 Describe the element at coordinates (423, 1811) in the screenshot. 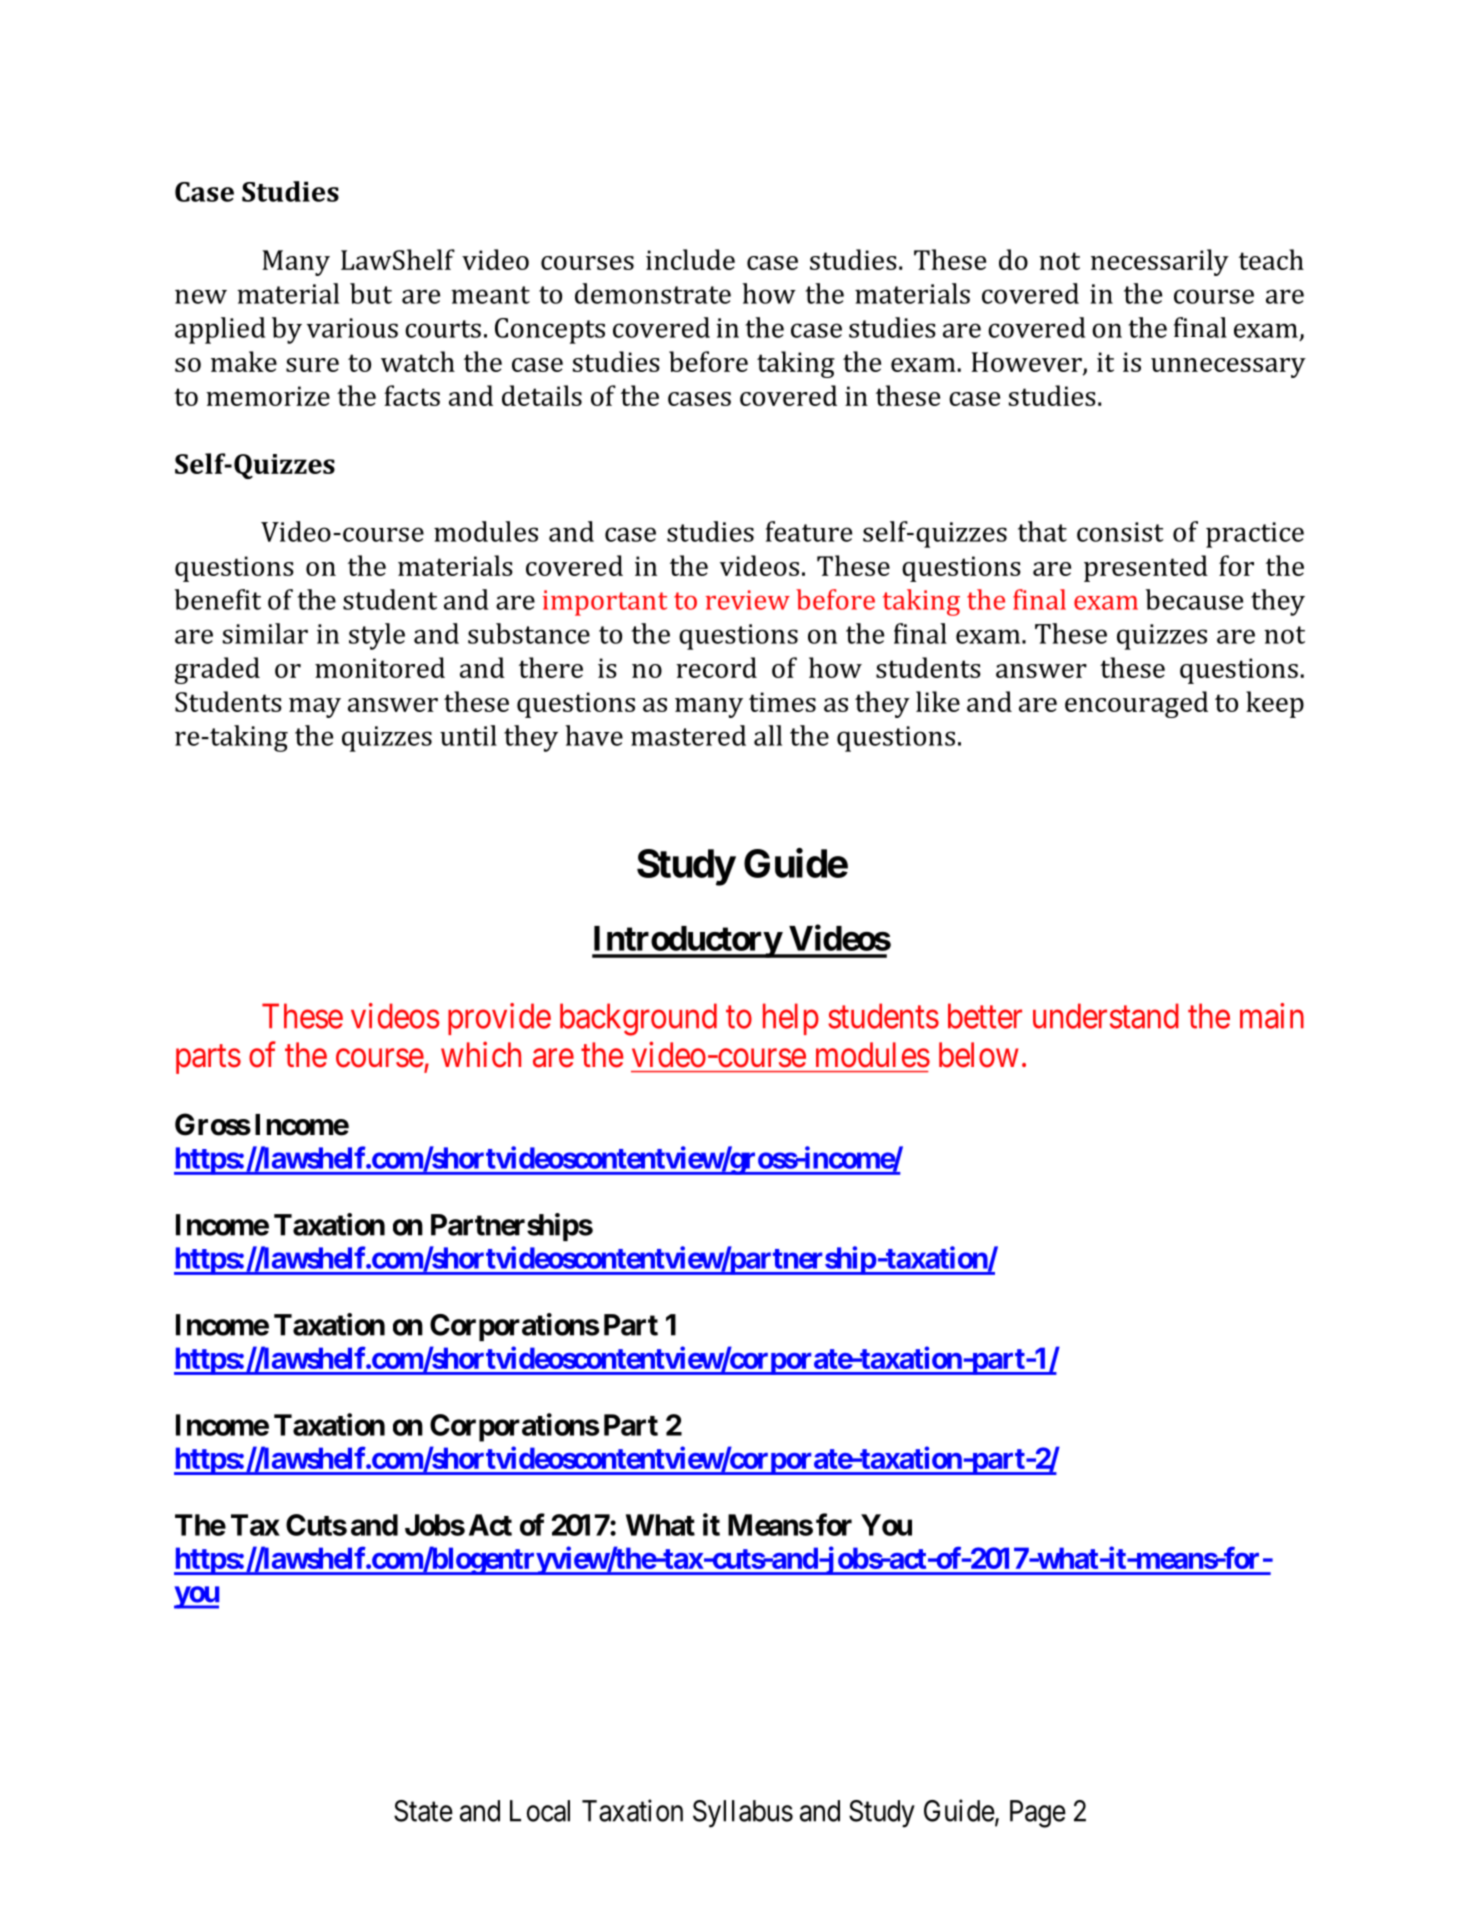

I see `State` at that location.
